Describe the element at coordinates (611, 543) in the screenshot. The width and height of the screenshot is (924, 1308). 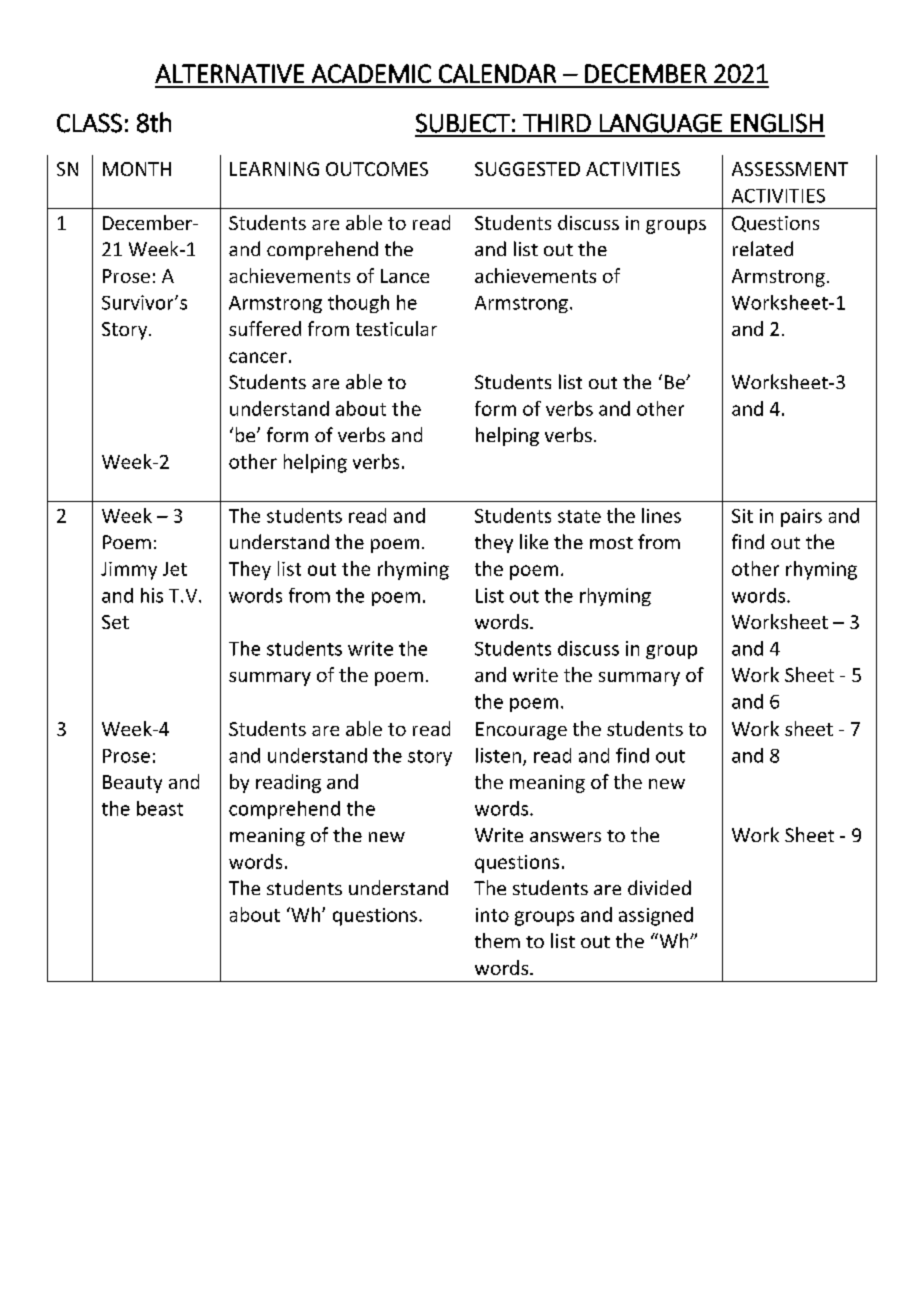
I see `most` at that location.
